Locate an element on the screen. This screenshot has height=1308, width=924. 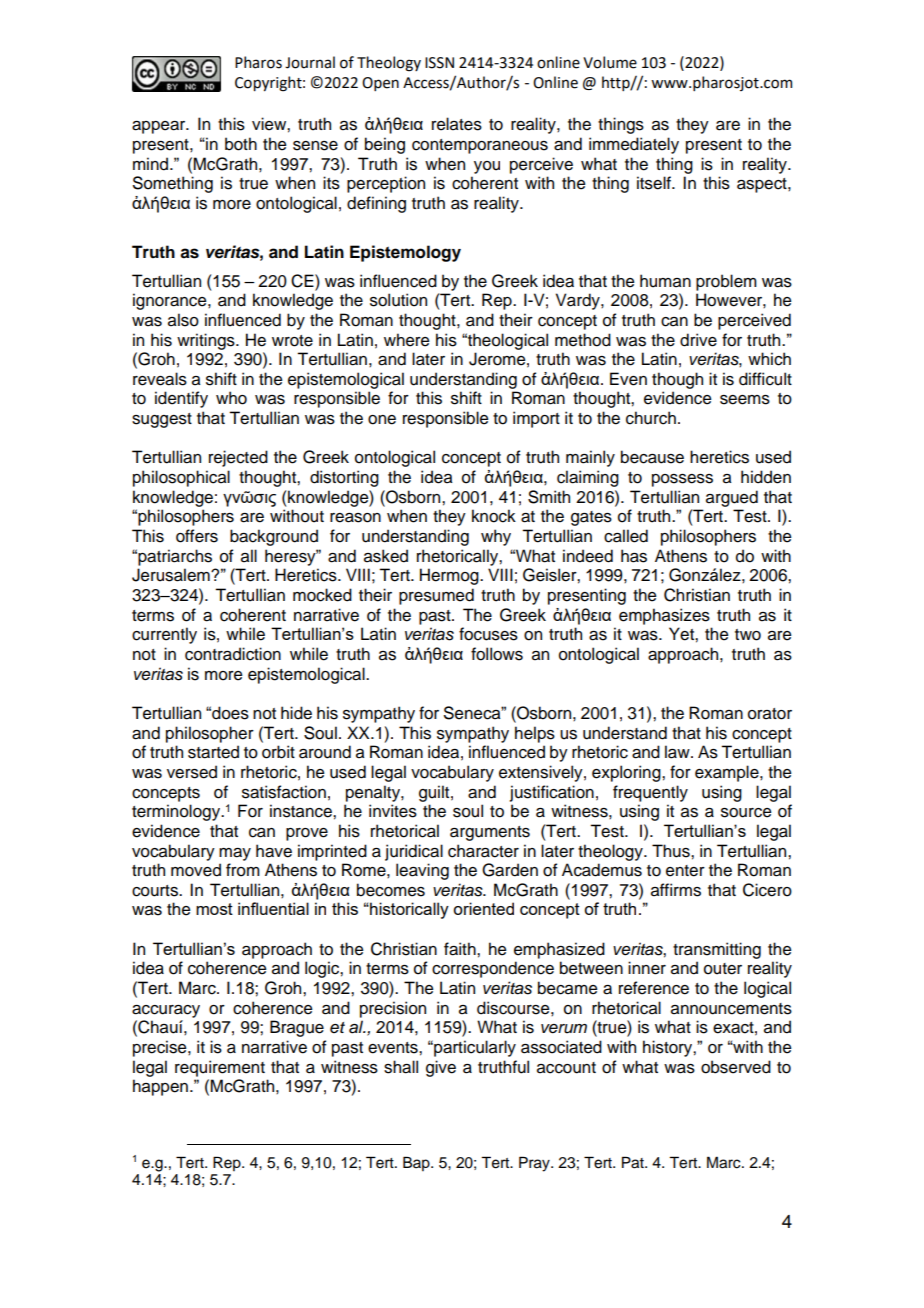
emphasizes is located at coordinates (664, 616).
